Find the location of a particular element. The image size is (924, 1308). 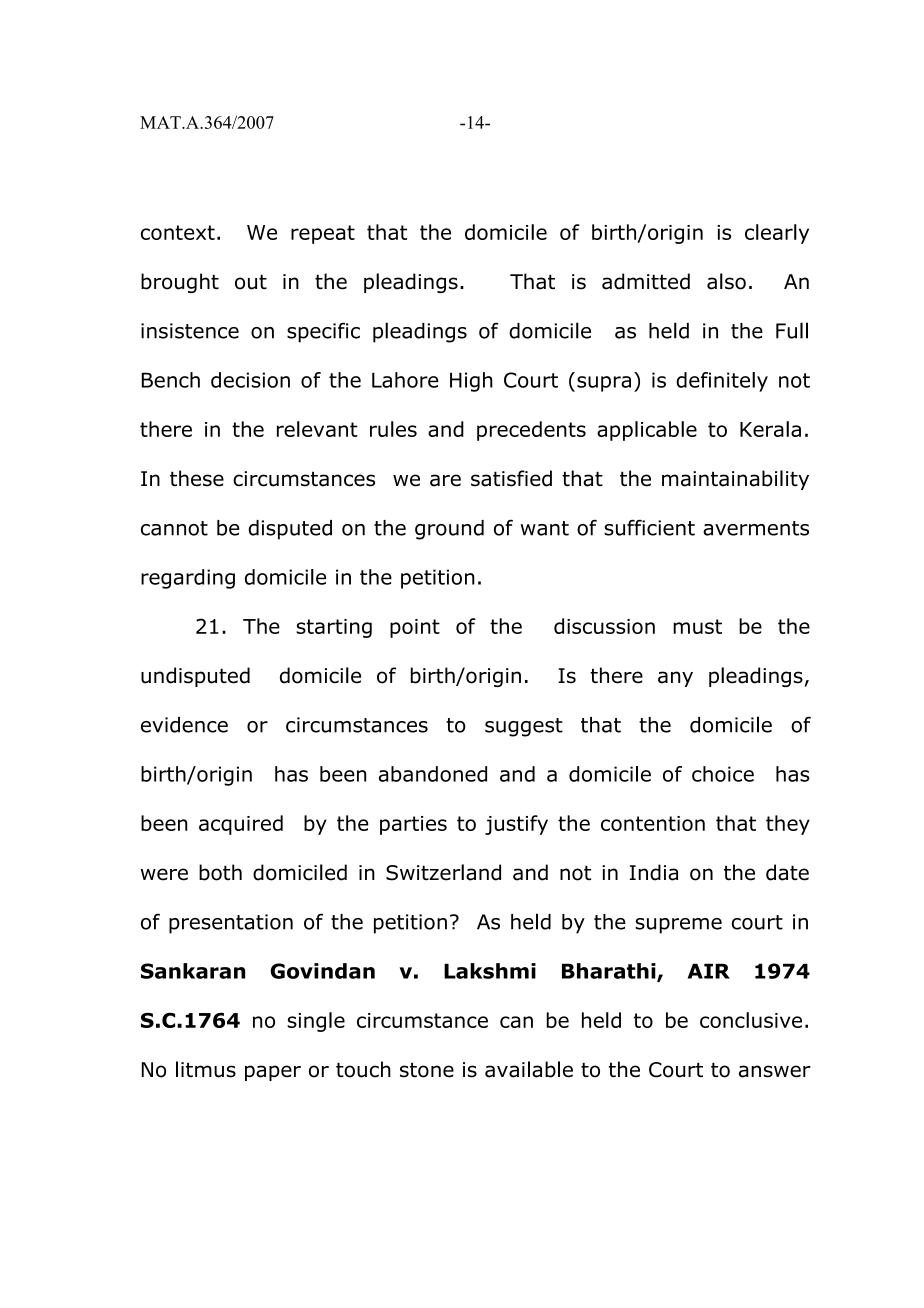

decision is located at coordinates (250, 380).
